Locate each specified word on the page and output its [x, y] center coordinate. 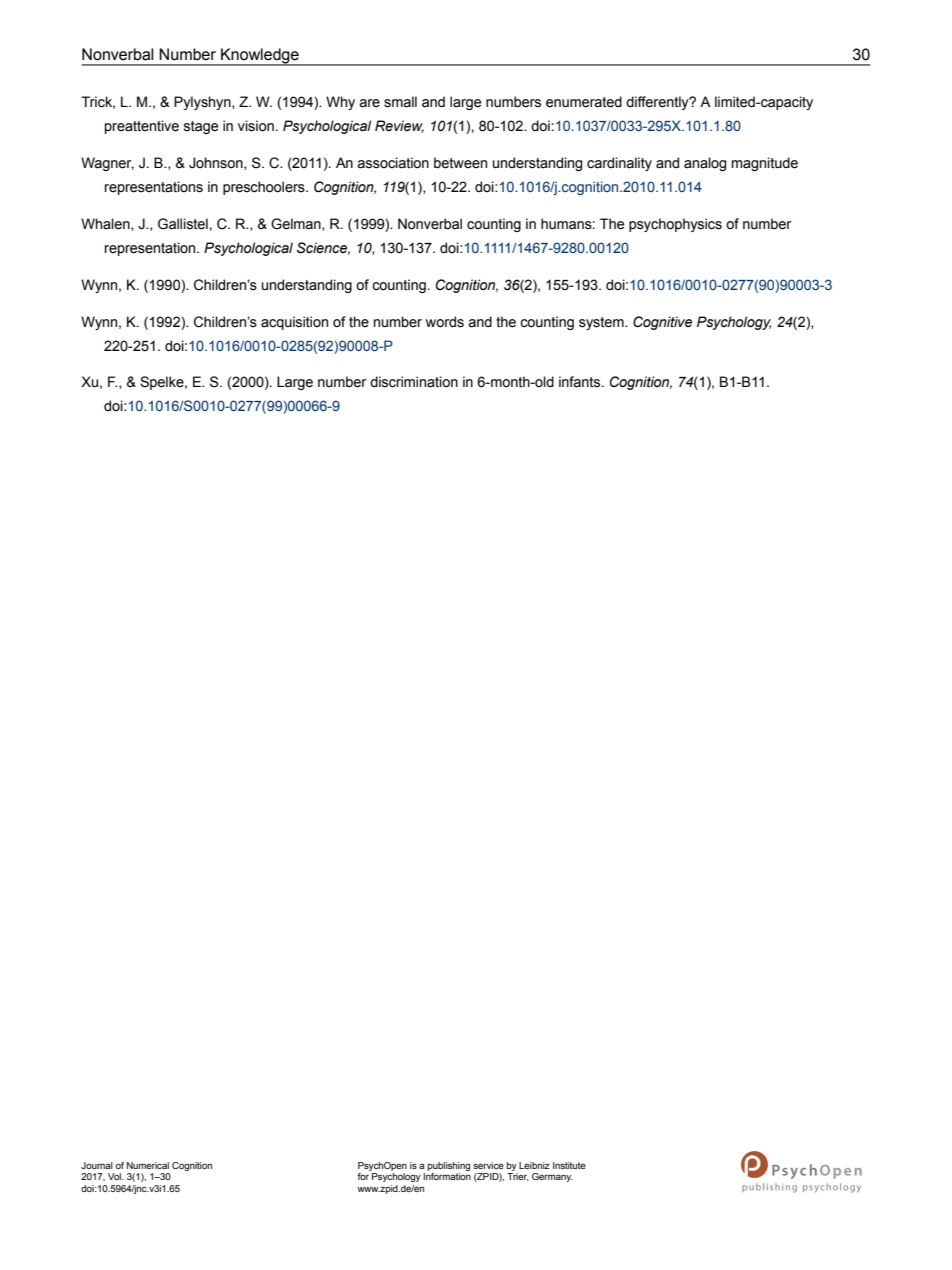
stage [201, 127]
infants [581, 382]
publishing [449, 1166]
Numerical [148, 1165]
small [400, 102]
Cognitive [662, 323]
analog [705, 164]
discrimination [414, 382]
